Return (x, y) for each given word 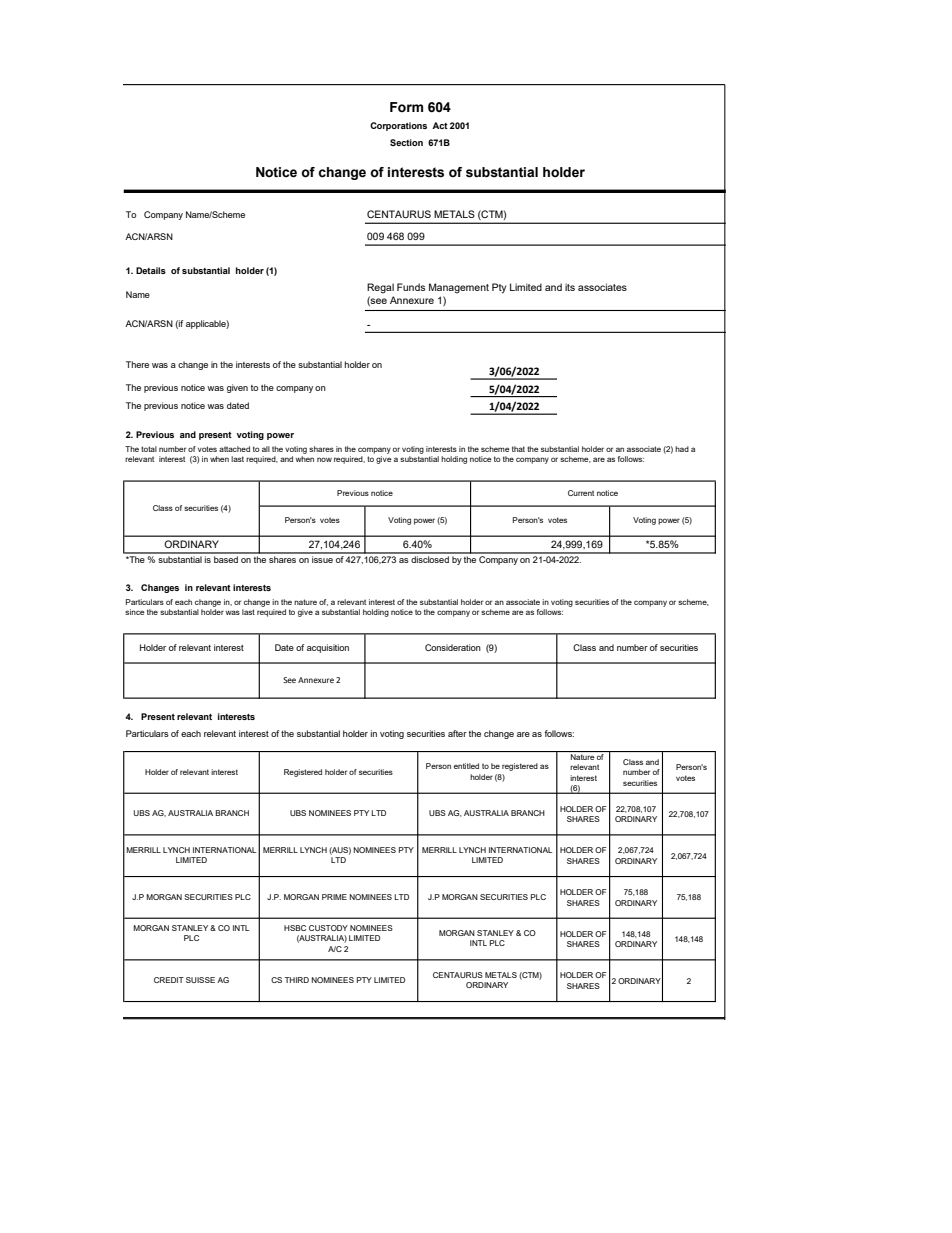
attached (234, 449)
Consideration (453, 647)
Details (151, 270)
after (457, 733)
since (135, 612)
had (682, 449)
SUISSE (200, 980)
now (324, 459)
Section (406, 142)
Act (440, 125)
